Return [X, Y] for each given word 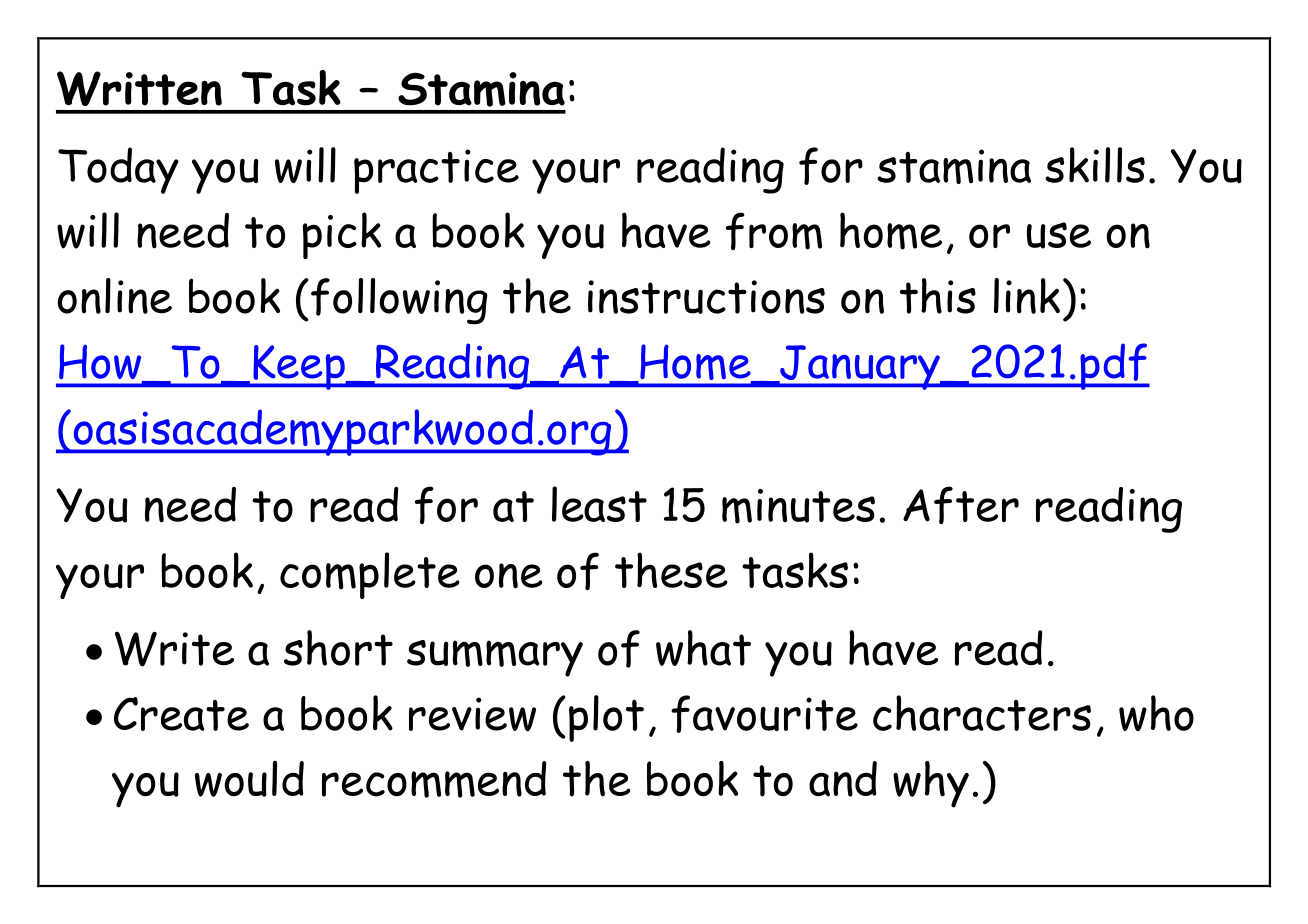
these [671, 570]
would [249, 779]
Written [139, 88]
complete [370, 575]
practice [436, 171]
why [931, 784]
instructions [706, 297]
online [114, 296]
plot [606, 718]
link [1027, 296]
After [961, 505]
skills [1095, 165]
